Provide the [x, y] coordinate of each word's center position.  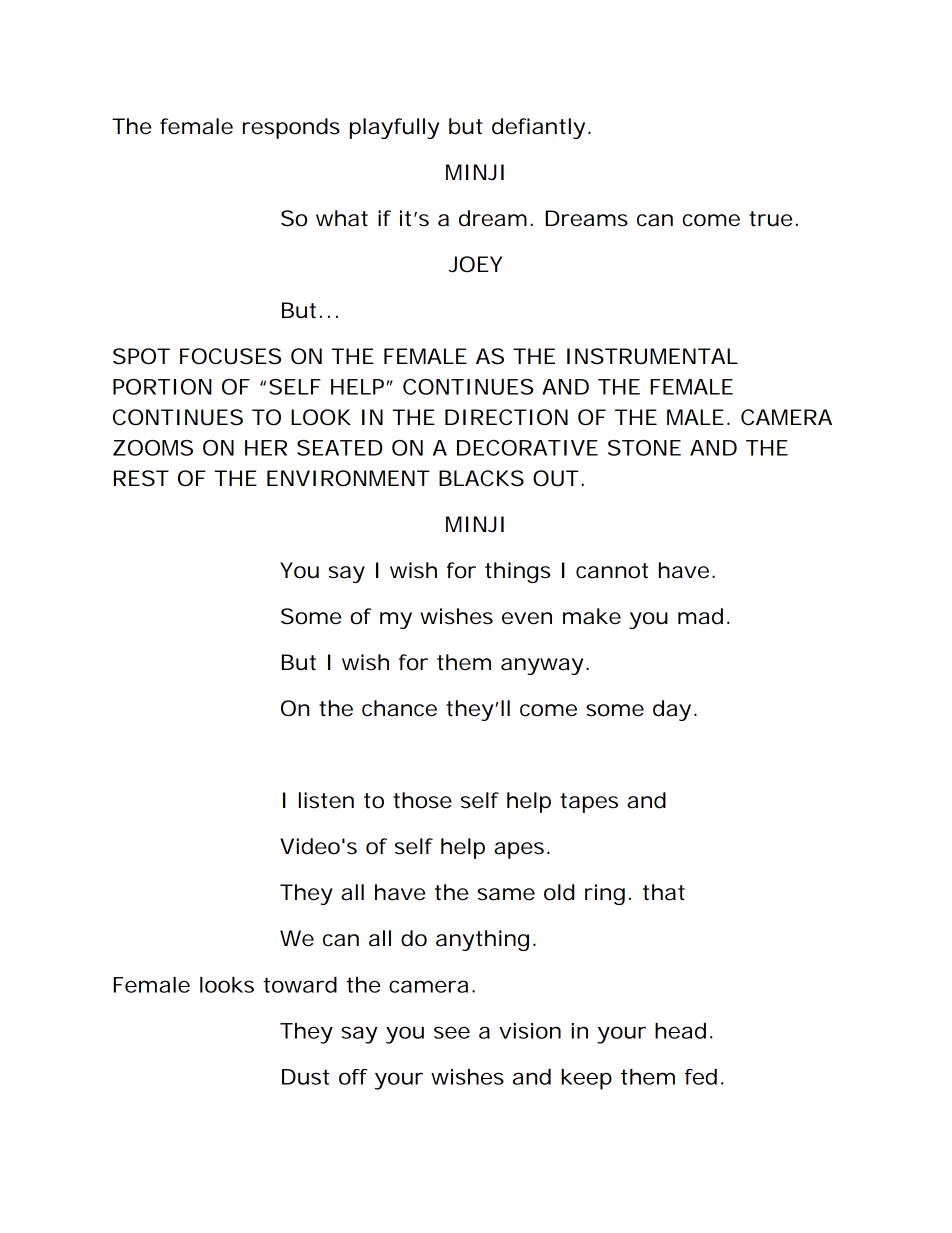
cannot [612, 571]
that [664, 892]
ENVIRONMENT [347, 478]
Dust [305, 1077]
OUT [554, 478]
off [353, 1077]
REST [140, 478]
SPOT [140, 356]
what [342, 218]
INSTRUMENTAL [651, 356]
